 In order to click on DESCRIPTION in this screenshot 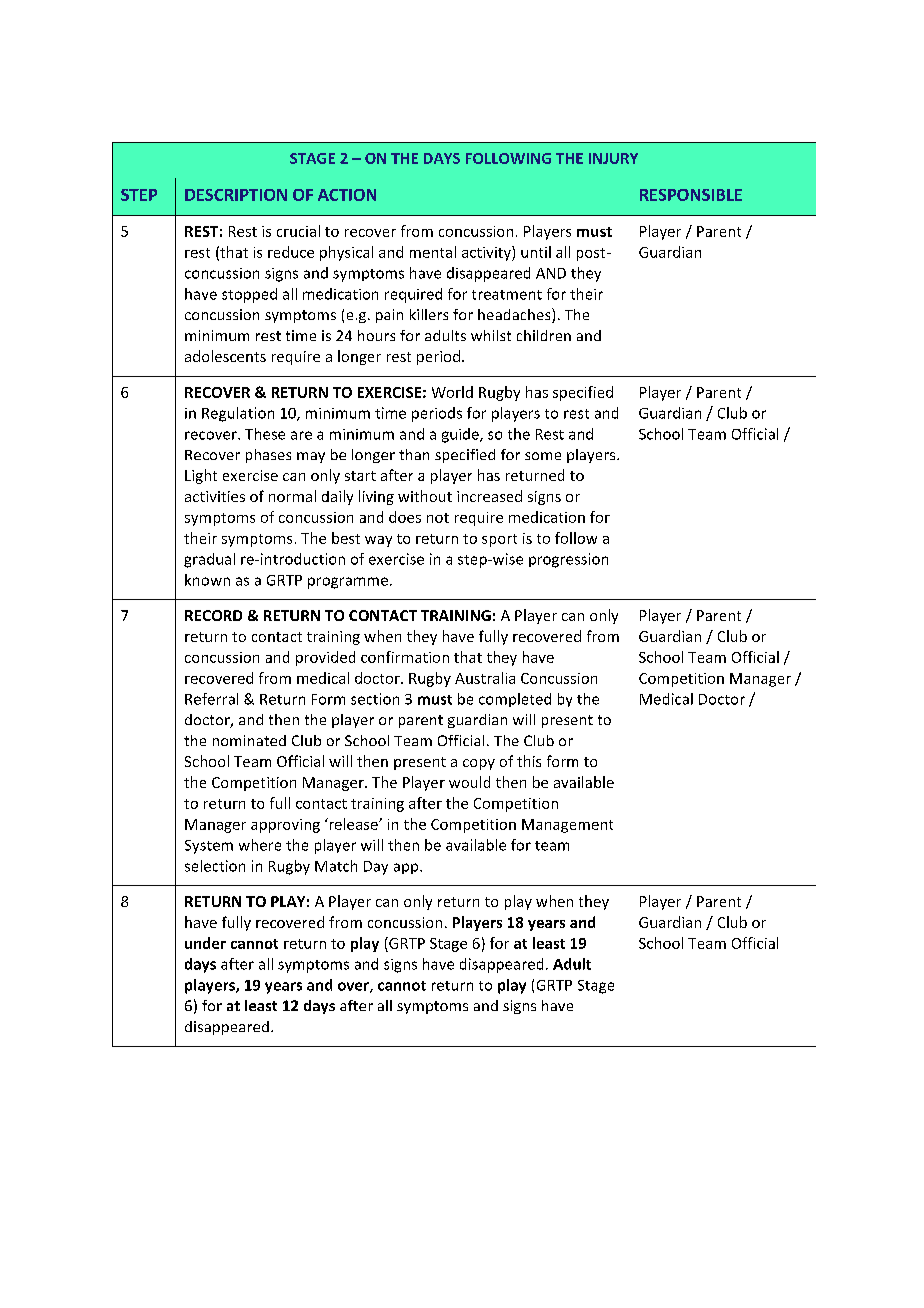, I will do `click(236, 195)`.
